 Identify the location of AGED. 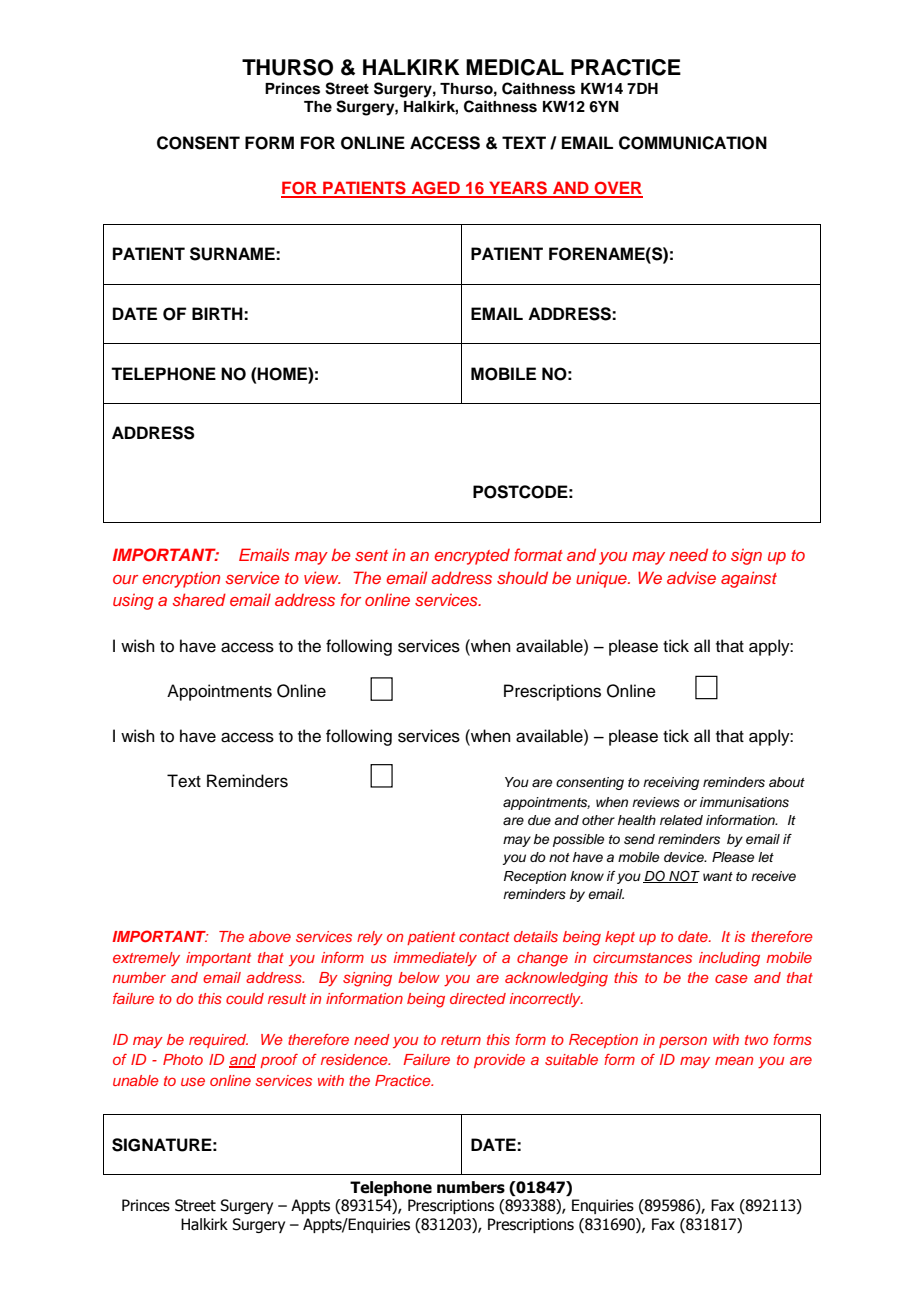
(435, 189).
